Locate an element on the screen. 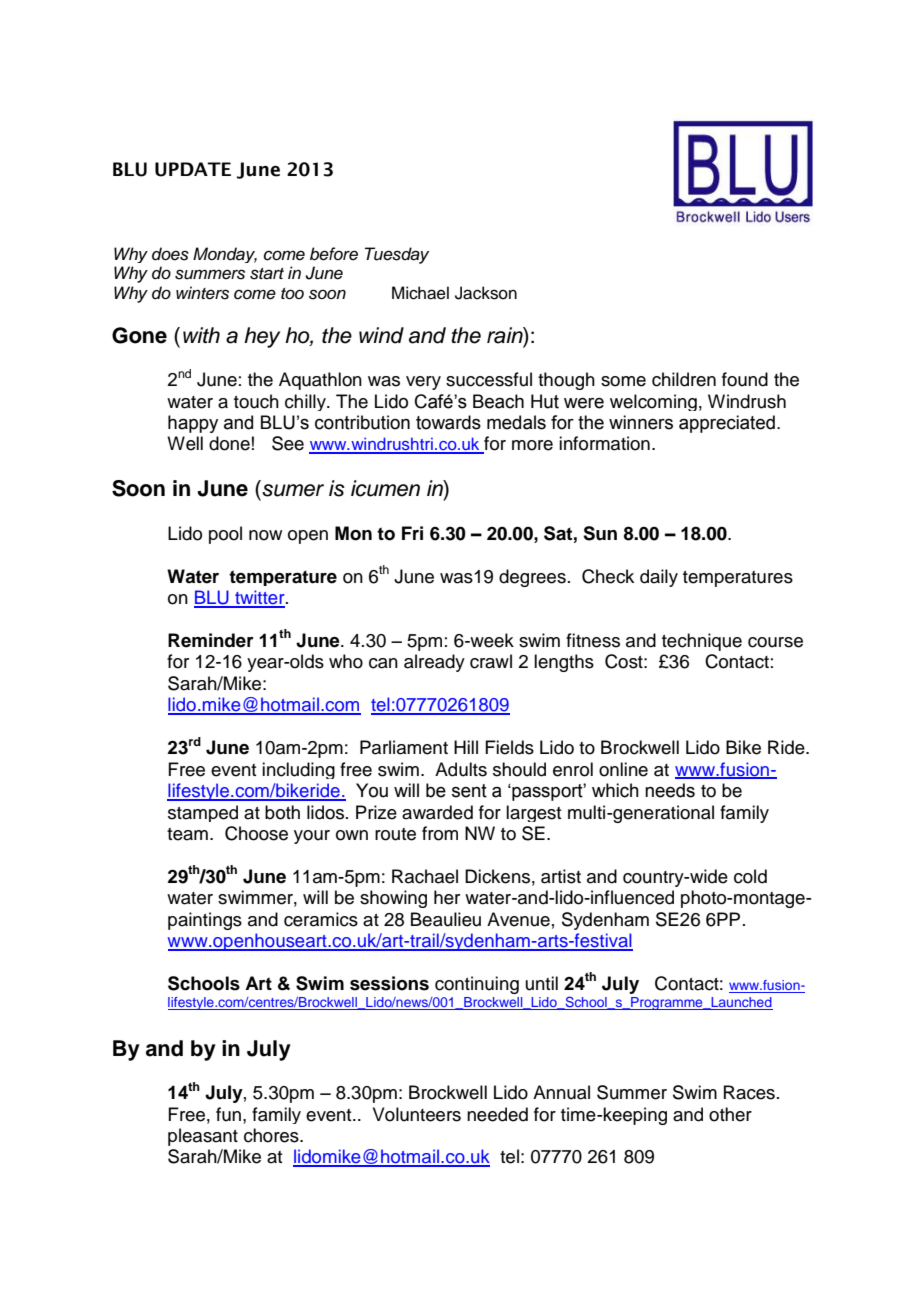 The image size is (924, 1308). UPDATE is located at coordinates (193, 169).
